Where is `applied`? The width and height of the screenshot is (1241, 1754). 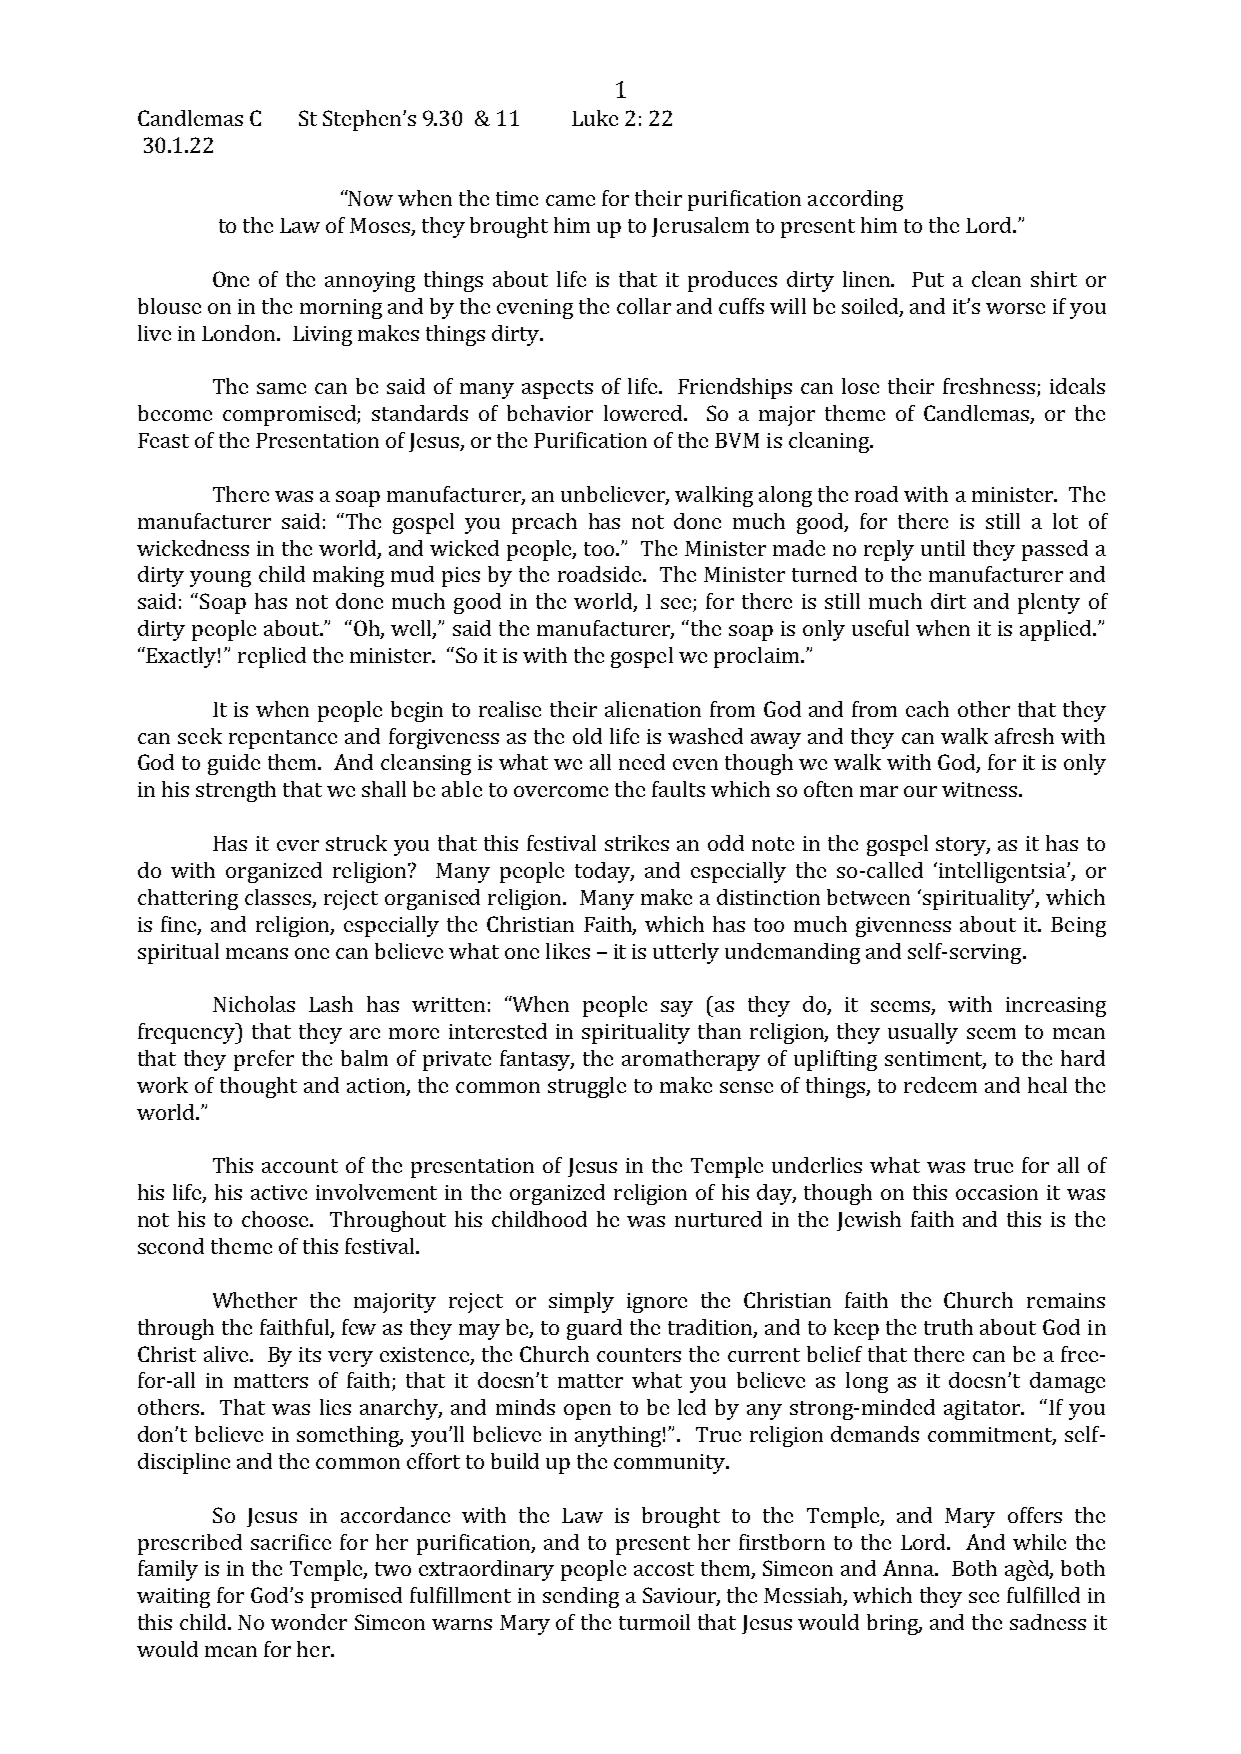 applied is located at coordinates (1057, 630).
